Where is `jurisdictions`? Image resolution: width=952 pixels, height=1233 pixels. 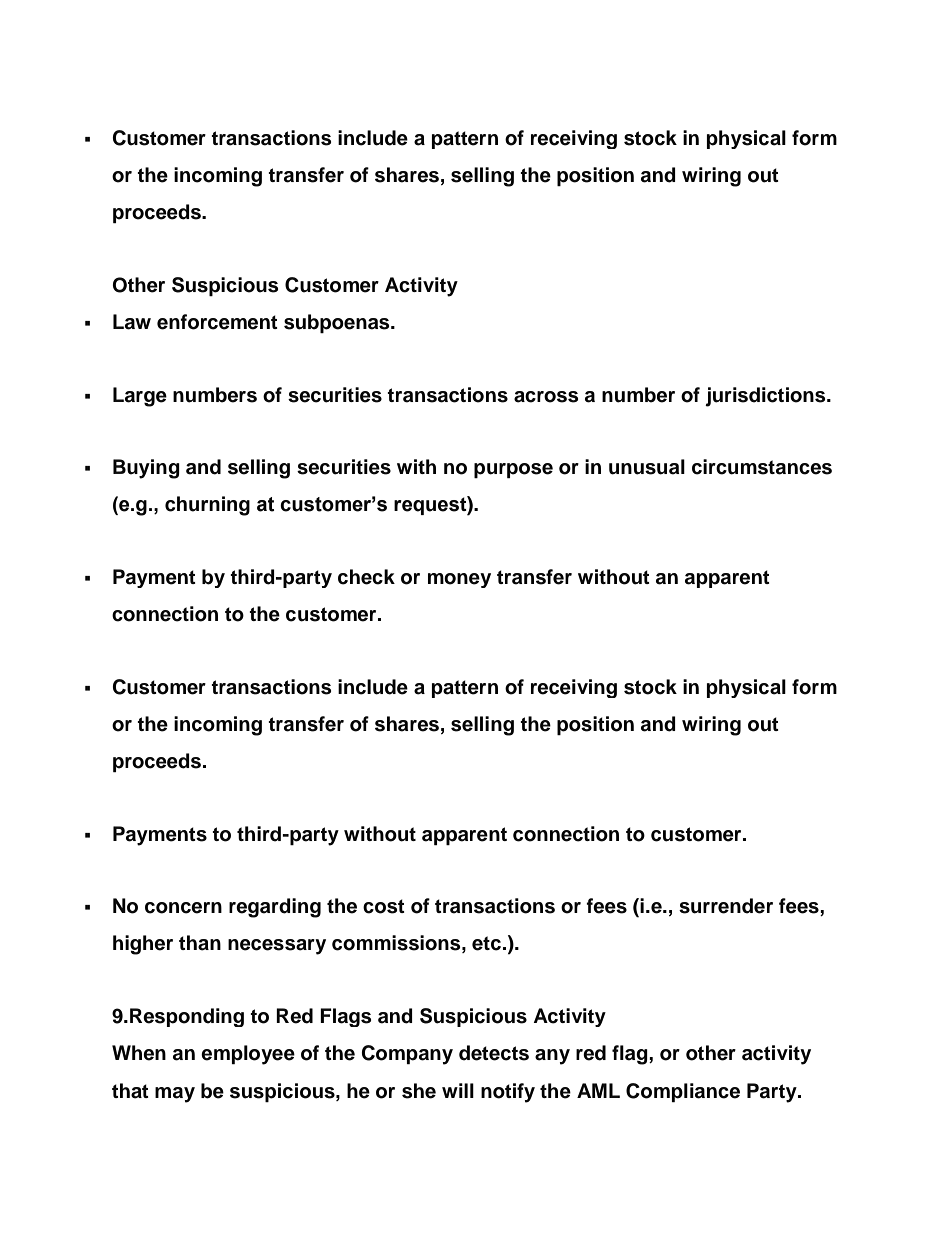 jurisdictions is located at coordinates (766, 397).
